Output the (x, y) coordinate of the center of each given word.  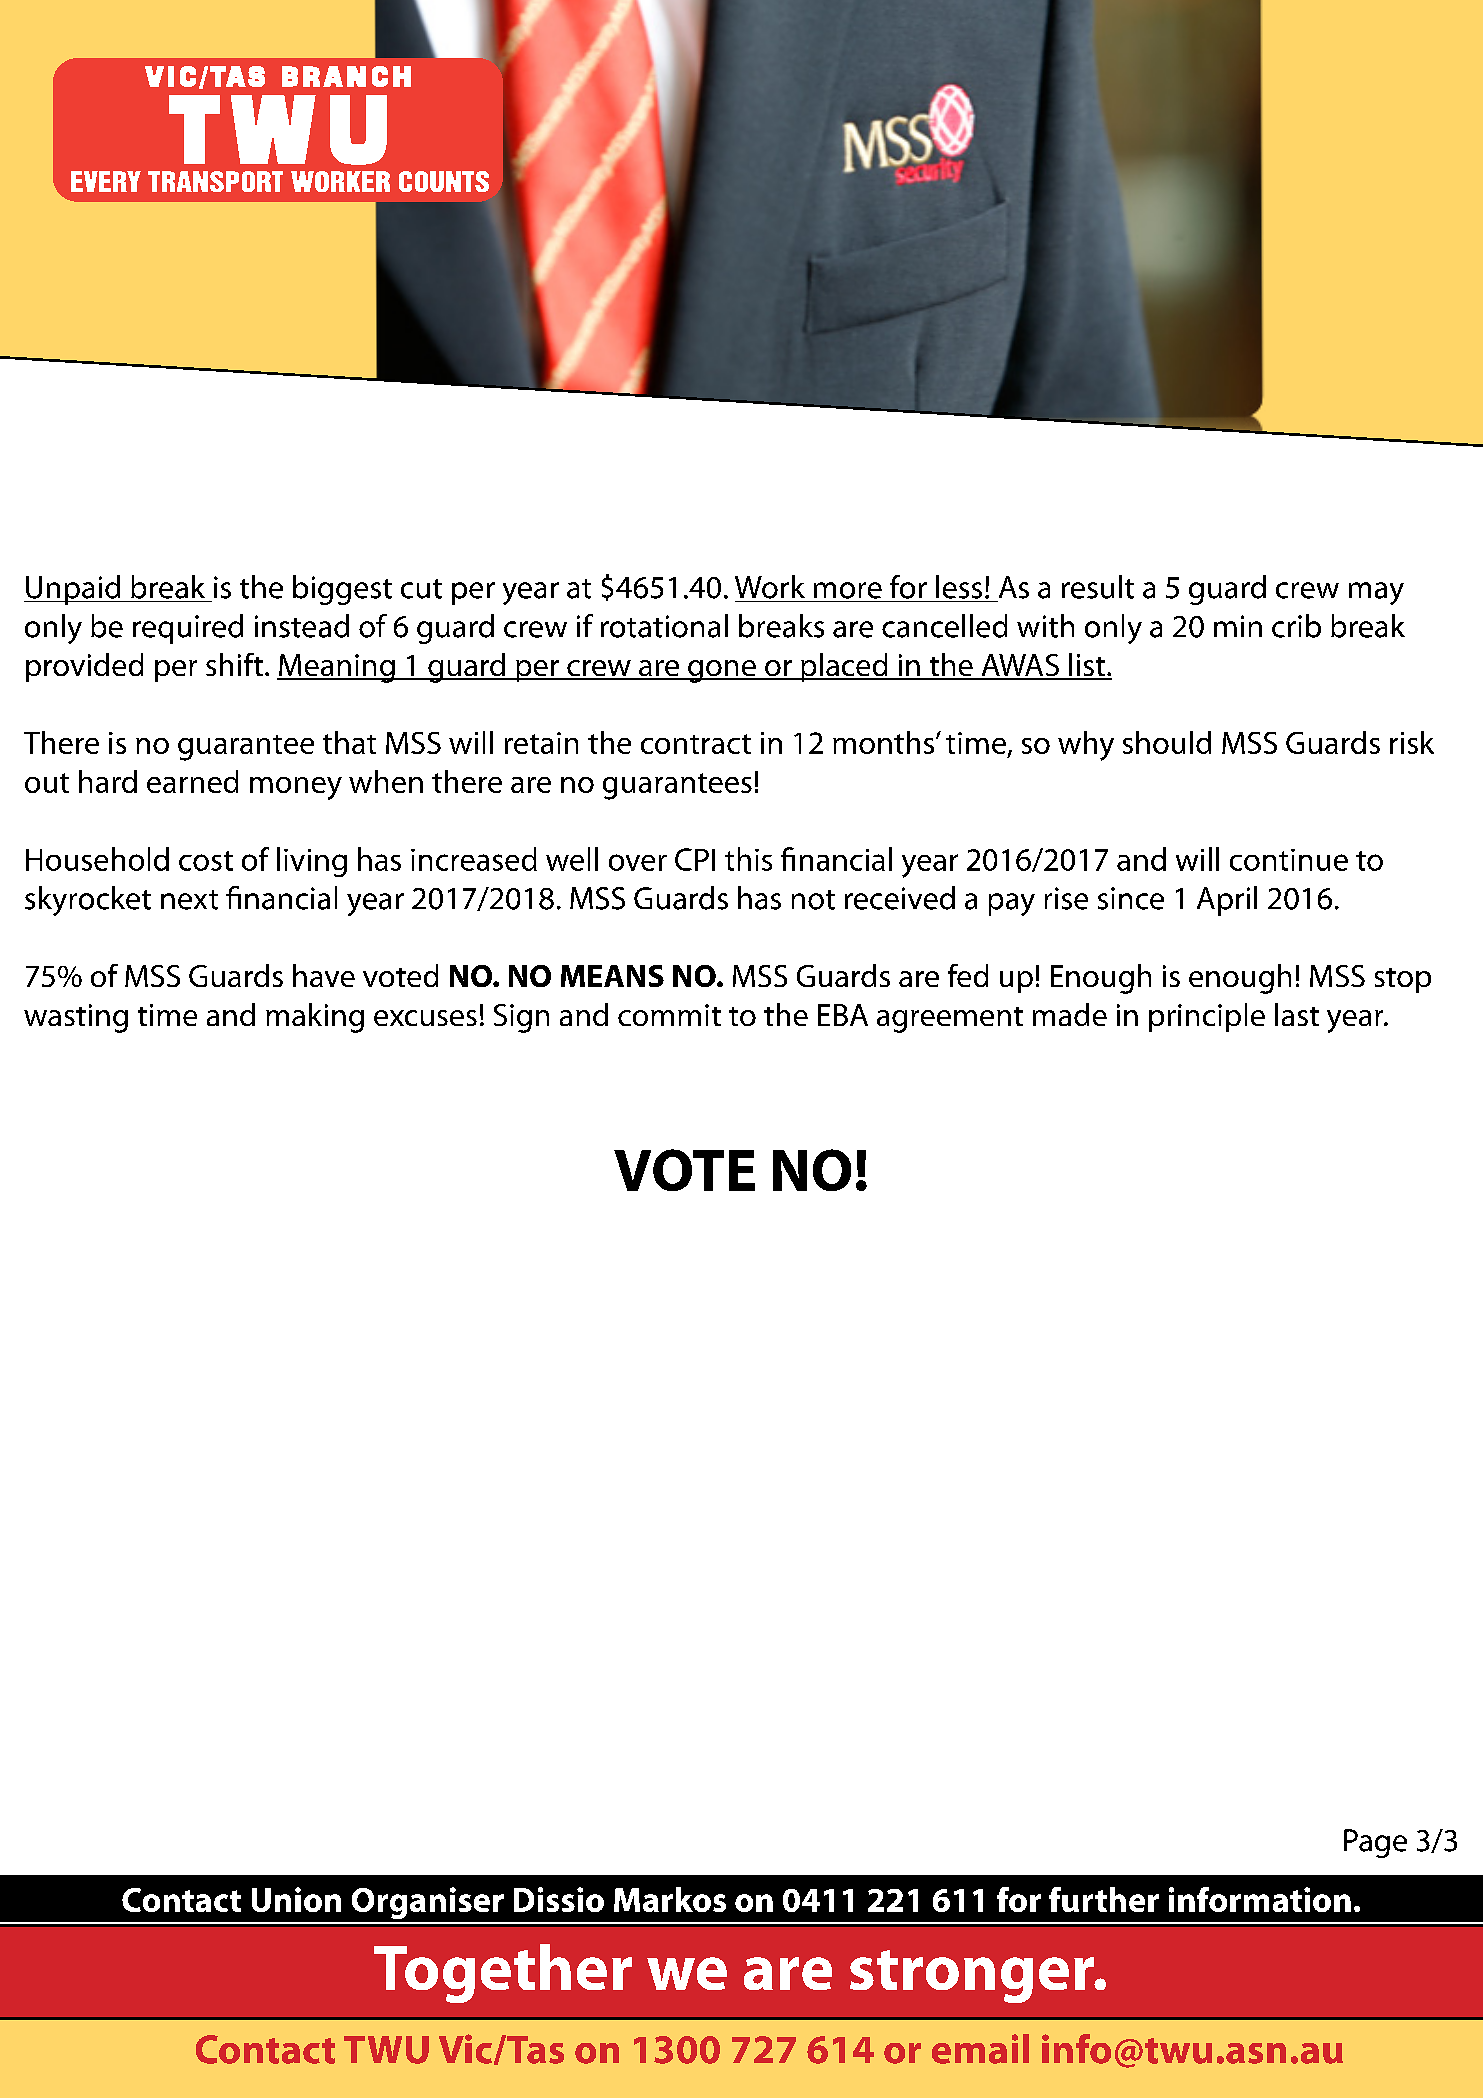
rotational (664, 626)
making (315, 1018)
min (1238, 626)
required (188, 629)
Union (296, 1899)
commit (669, 1015)
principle (1207, 1017)
